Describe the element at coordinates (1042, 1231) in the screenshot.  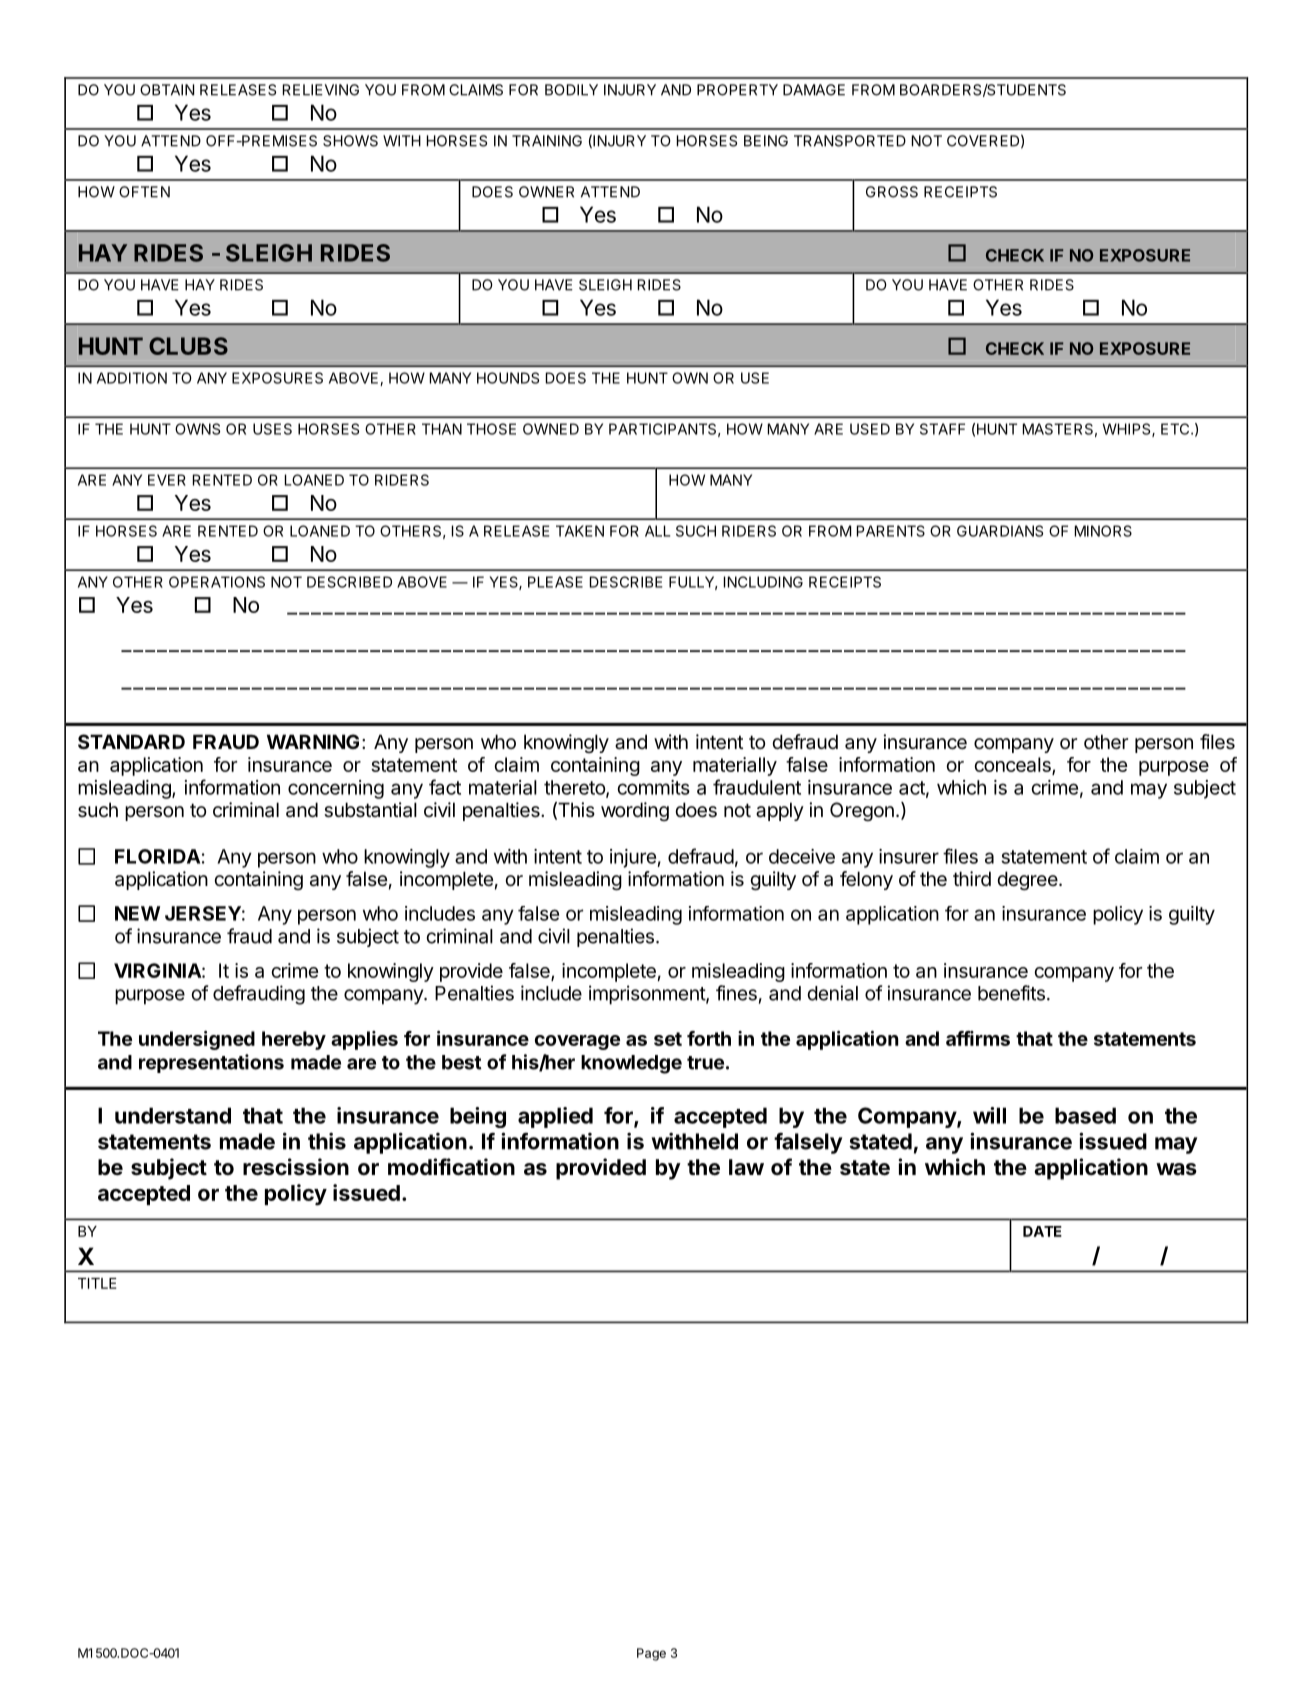
I see `DATE` at that location.
